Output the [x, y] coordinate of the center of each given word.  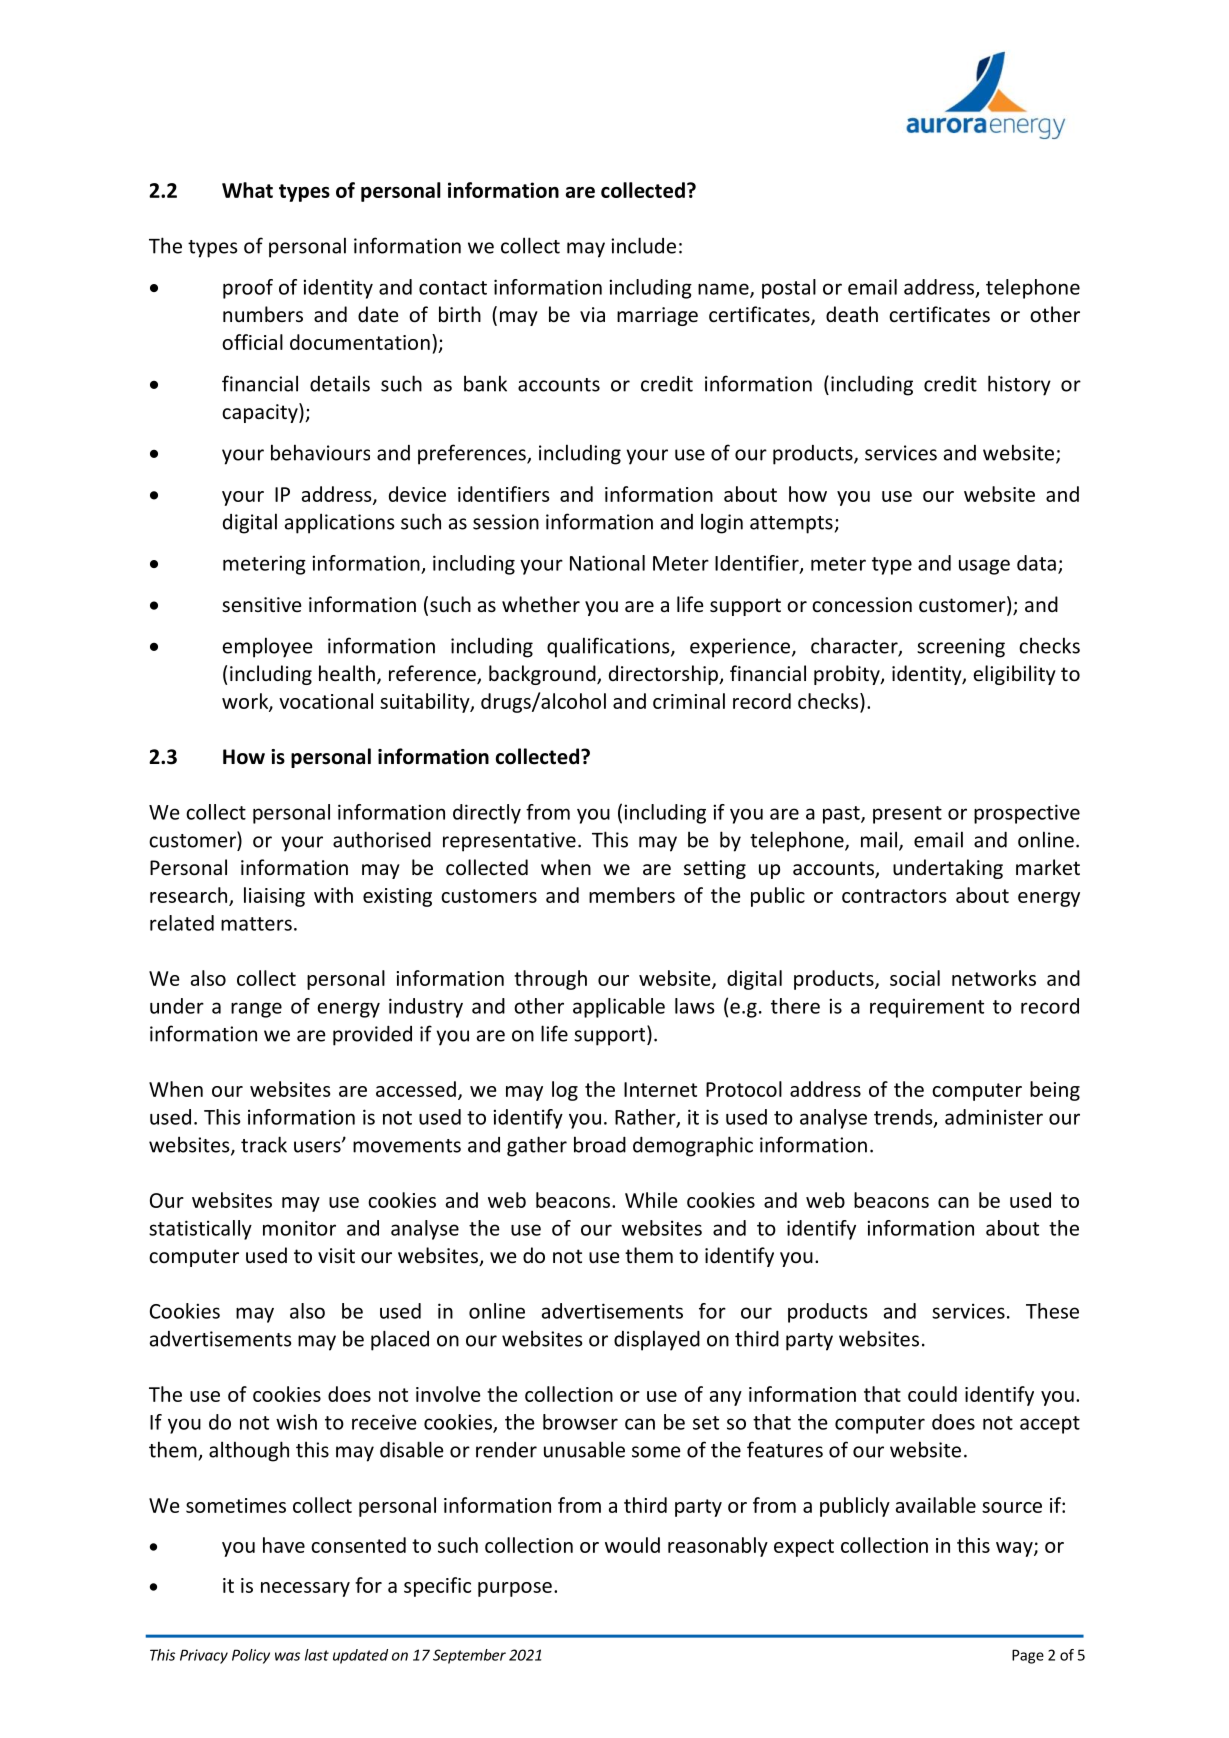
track [264, 1144]
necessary [305, 1589]
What [247, 190]
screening [961, 648]
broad [600, 1144]
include [643, 245]
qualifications [609, 647]
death [852, 314]
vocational [326, 701]
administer [994, 1117]
